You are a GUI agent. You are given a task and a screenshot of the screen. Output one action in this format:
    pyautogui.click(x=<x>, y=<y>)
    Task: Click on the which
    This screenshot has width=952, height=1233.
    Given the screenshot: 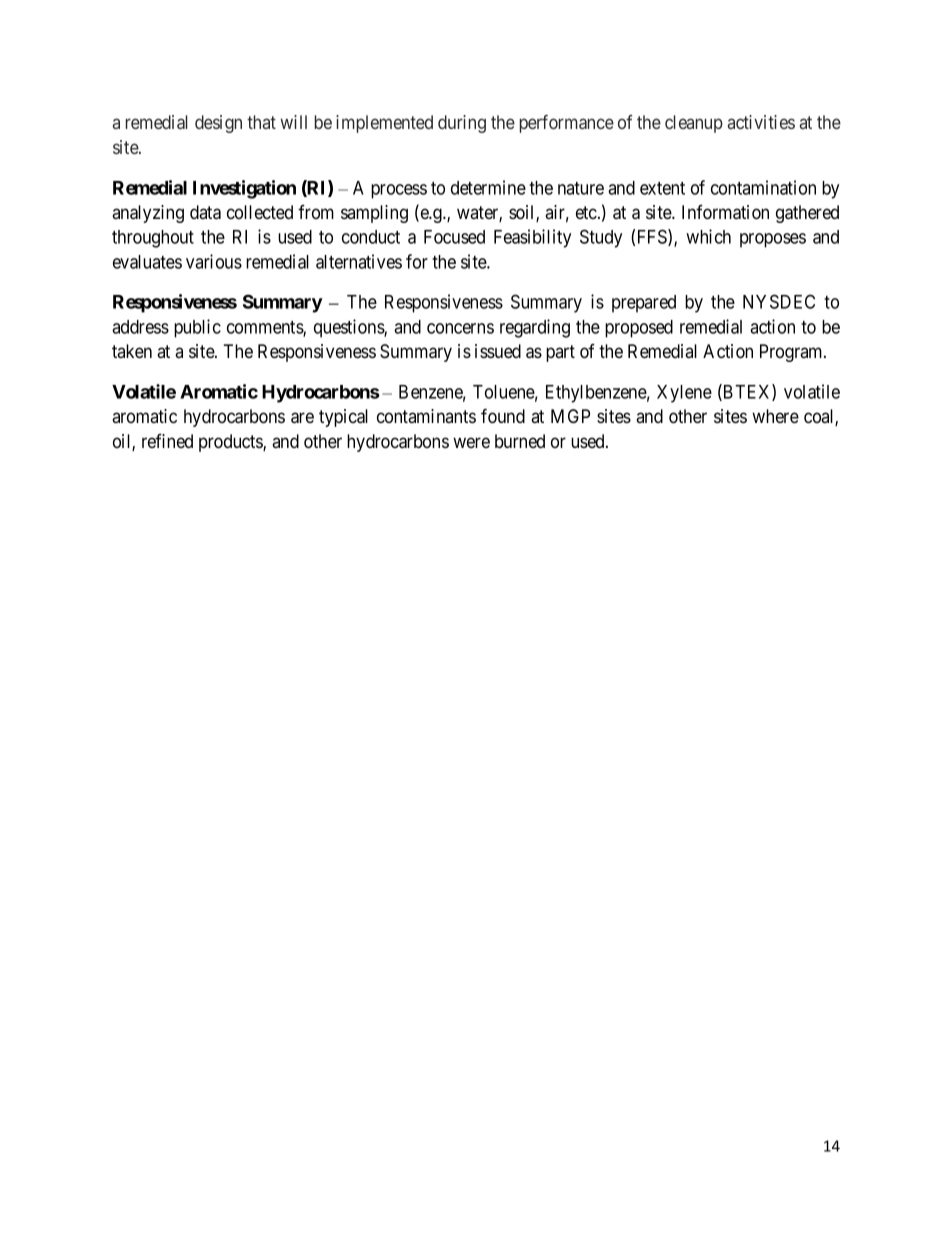 What is the action you would take?
    pyautogui.click(x=708, y=236)
